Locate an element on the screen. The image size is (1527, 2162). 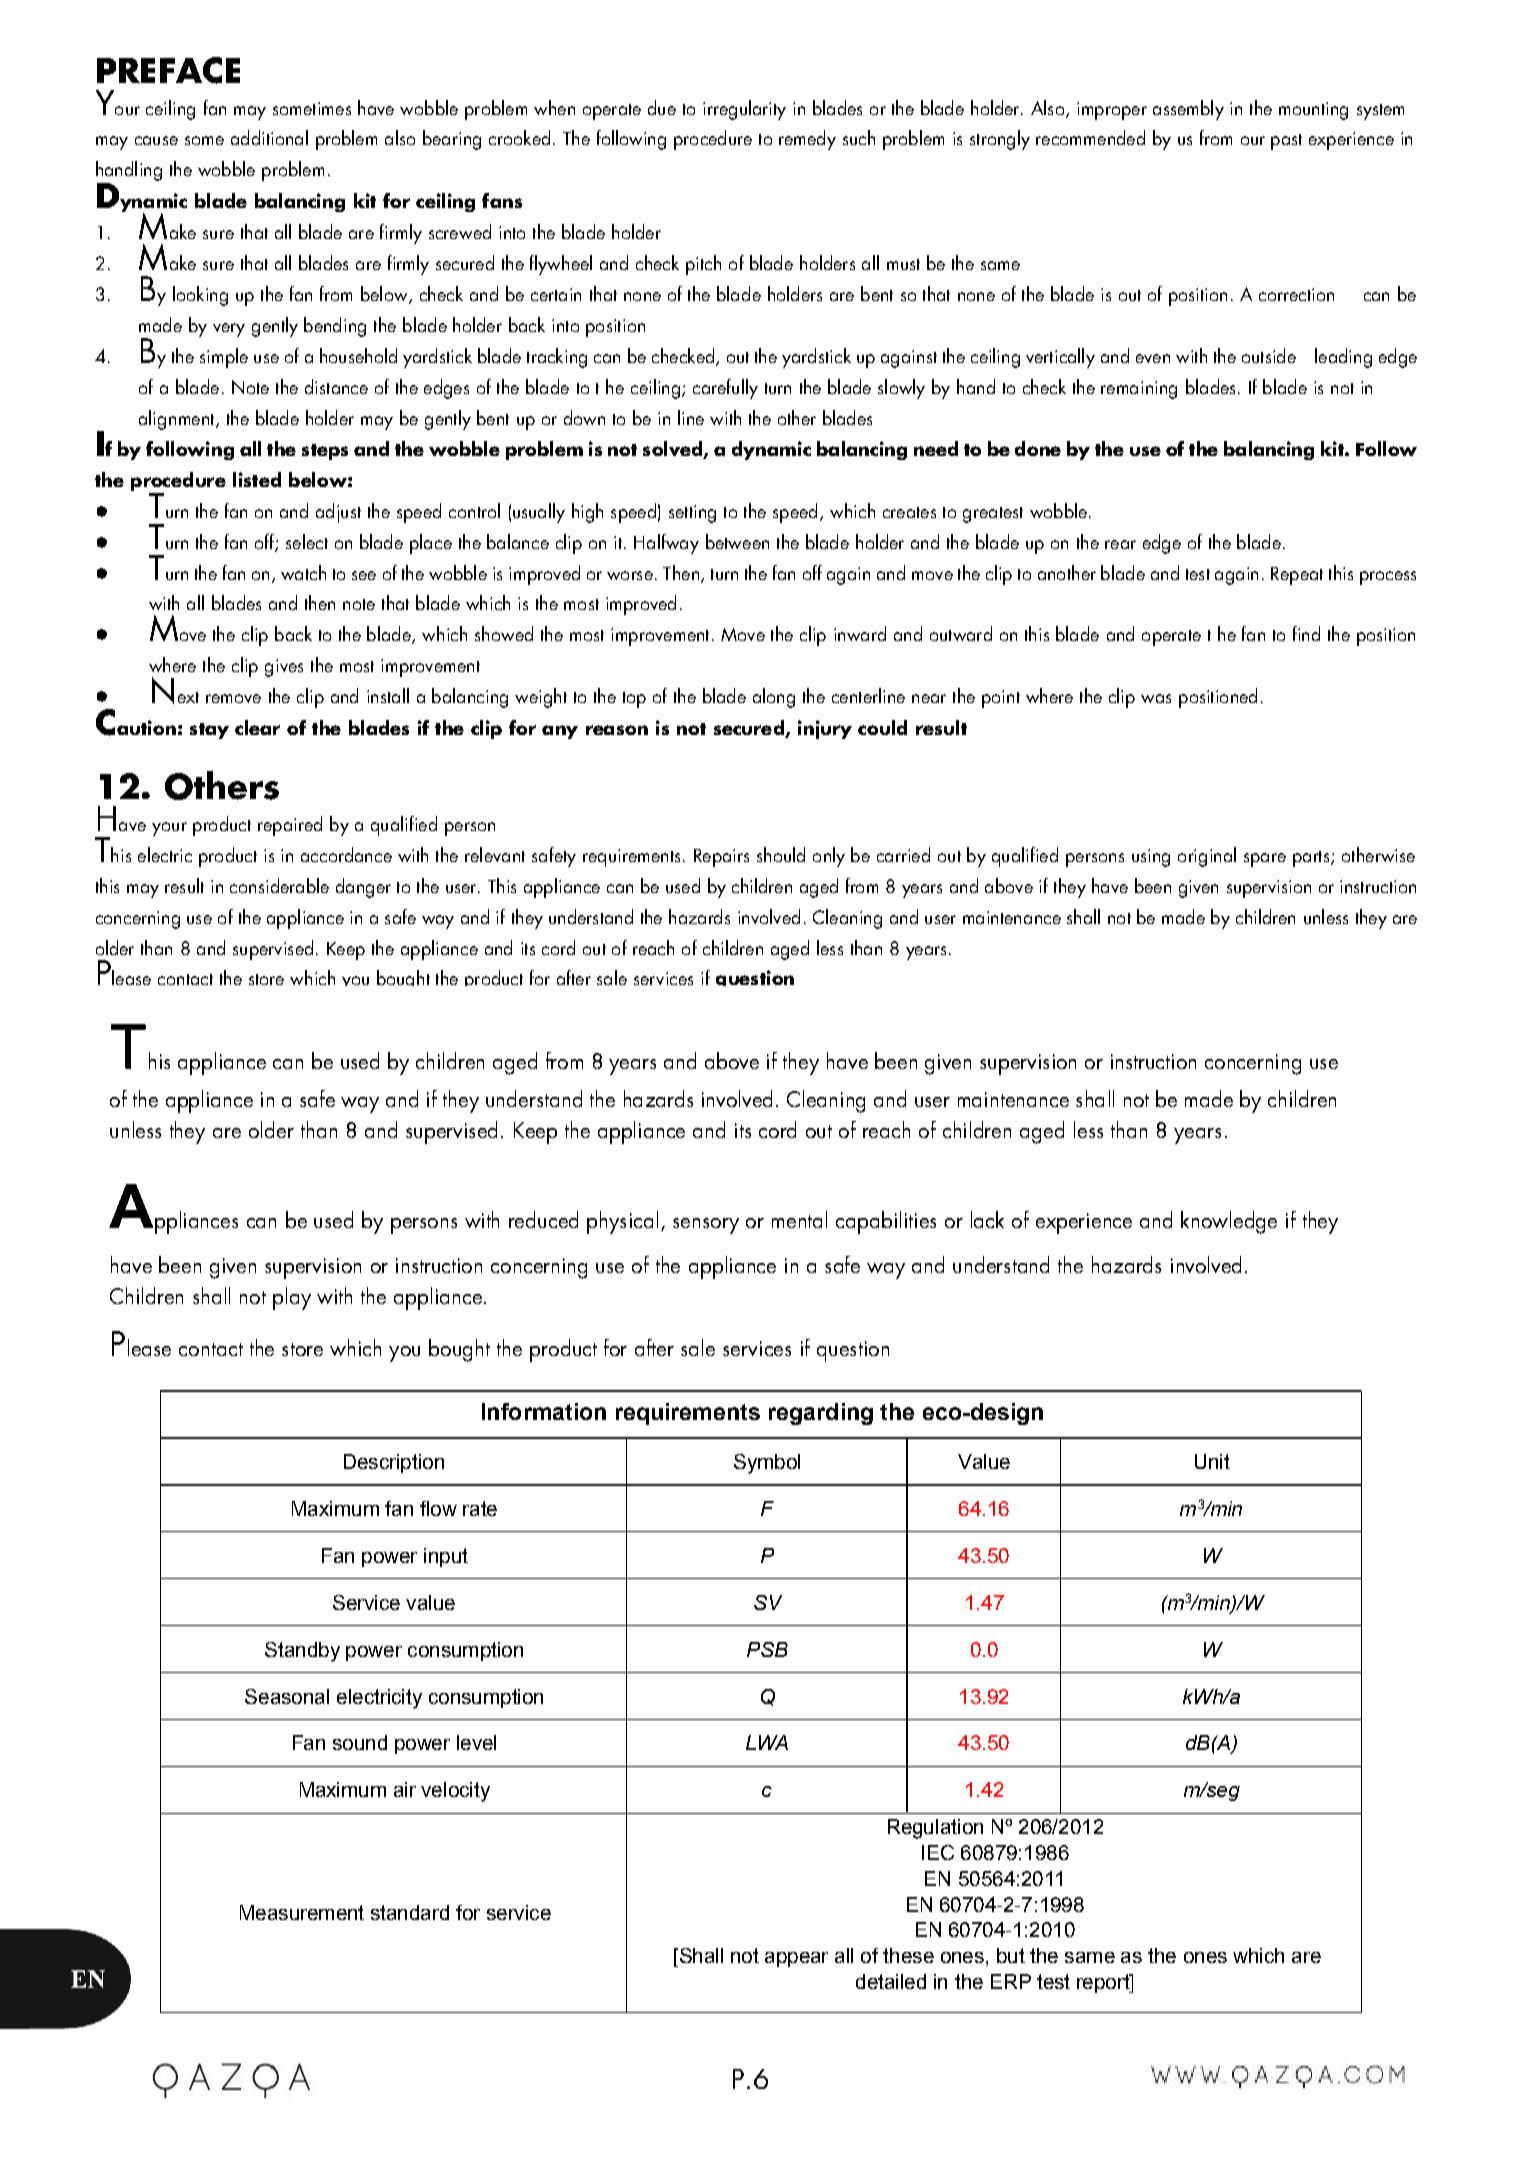
between is located at coordinates (737, 541).
